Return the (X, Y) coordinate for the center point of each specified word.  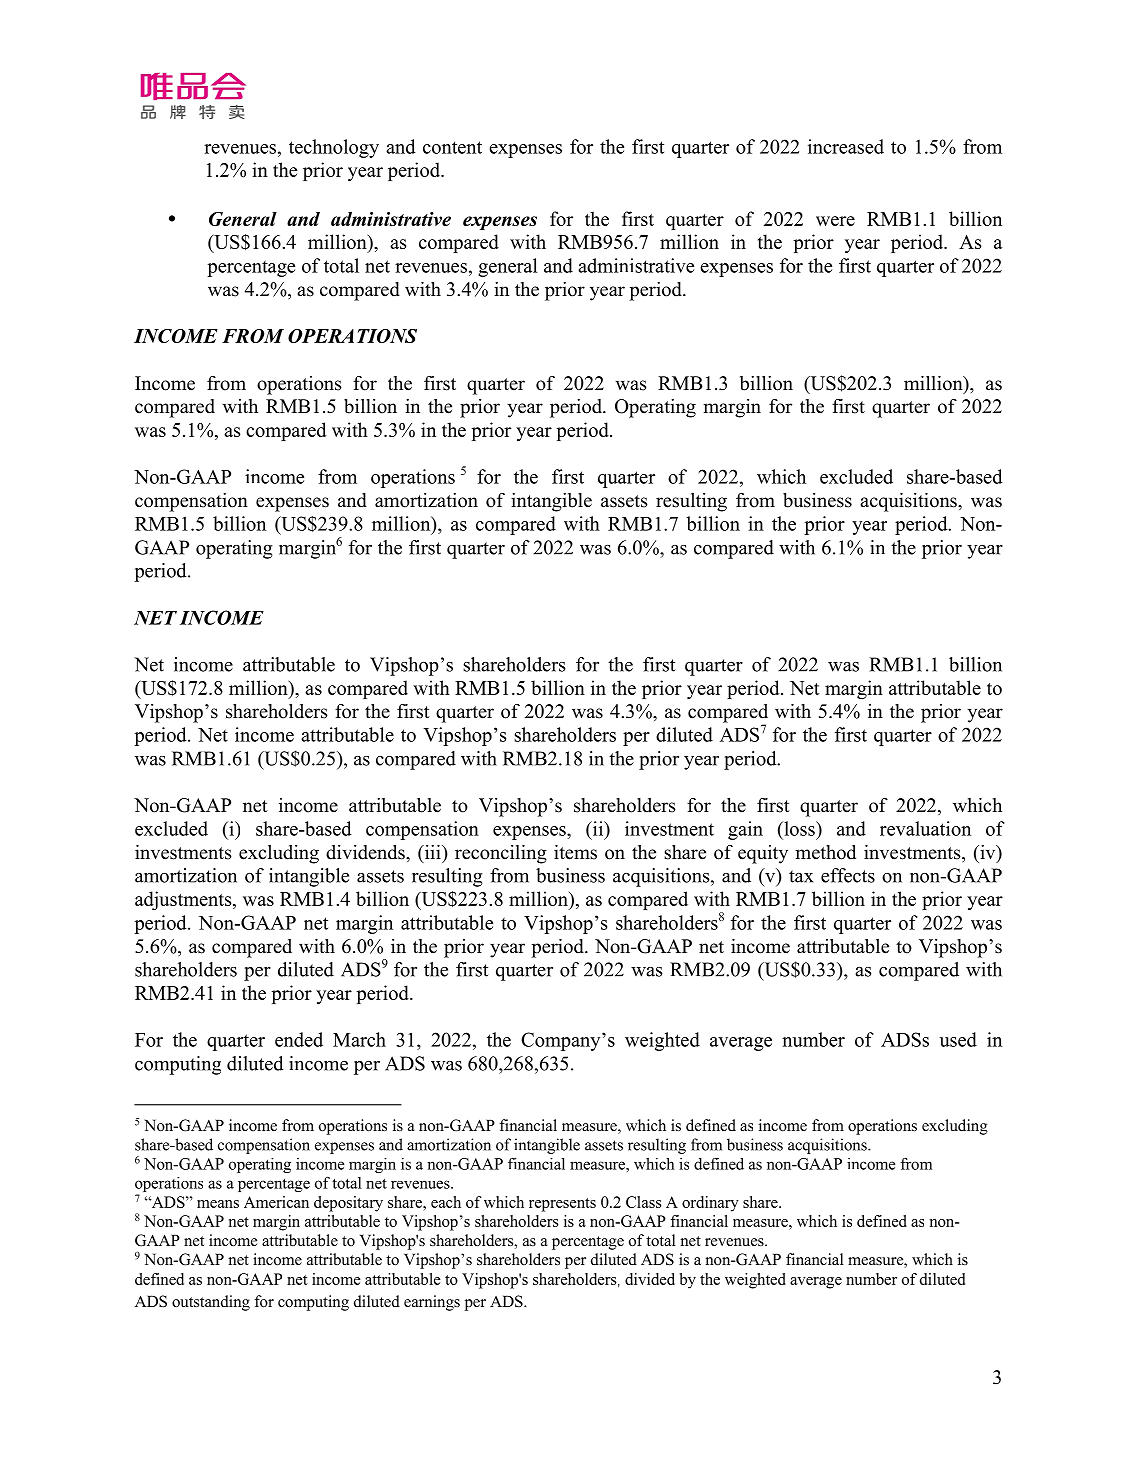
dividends (366, 852)
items (575, 852)
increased (846, 146)
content (452, 147)
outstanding (211, 1303)
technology (334, 148)
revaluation (925, 828)
